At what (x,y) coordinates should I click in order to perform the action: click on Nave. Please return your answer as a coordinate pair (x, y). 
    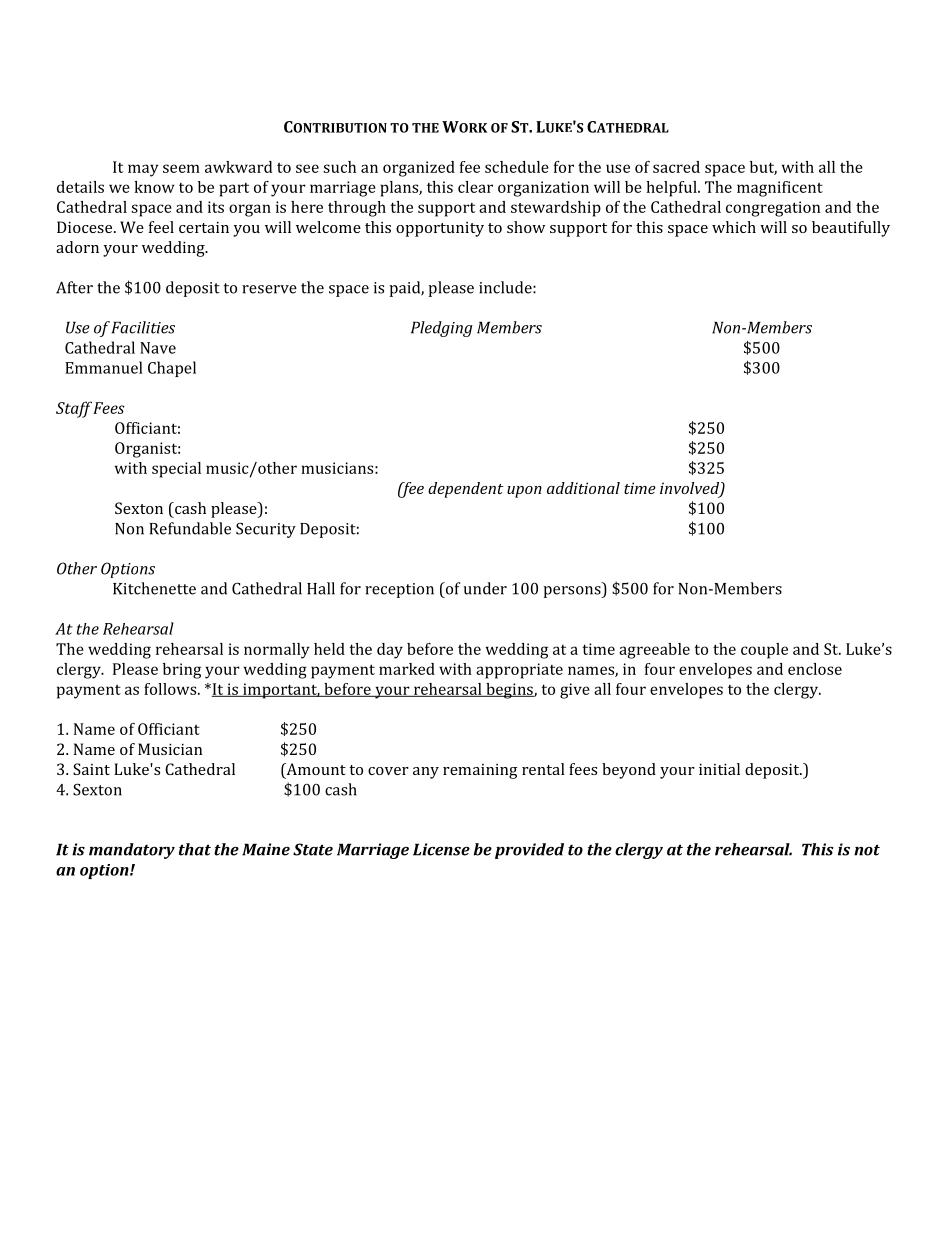
    Looking at the image, I should click on (158, 348).
